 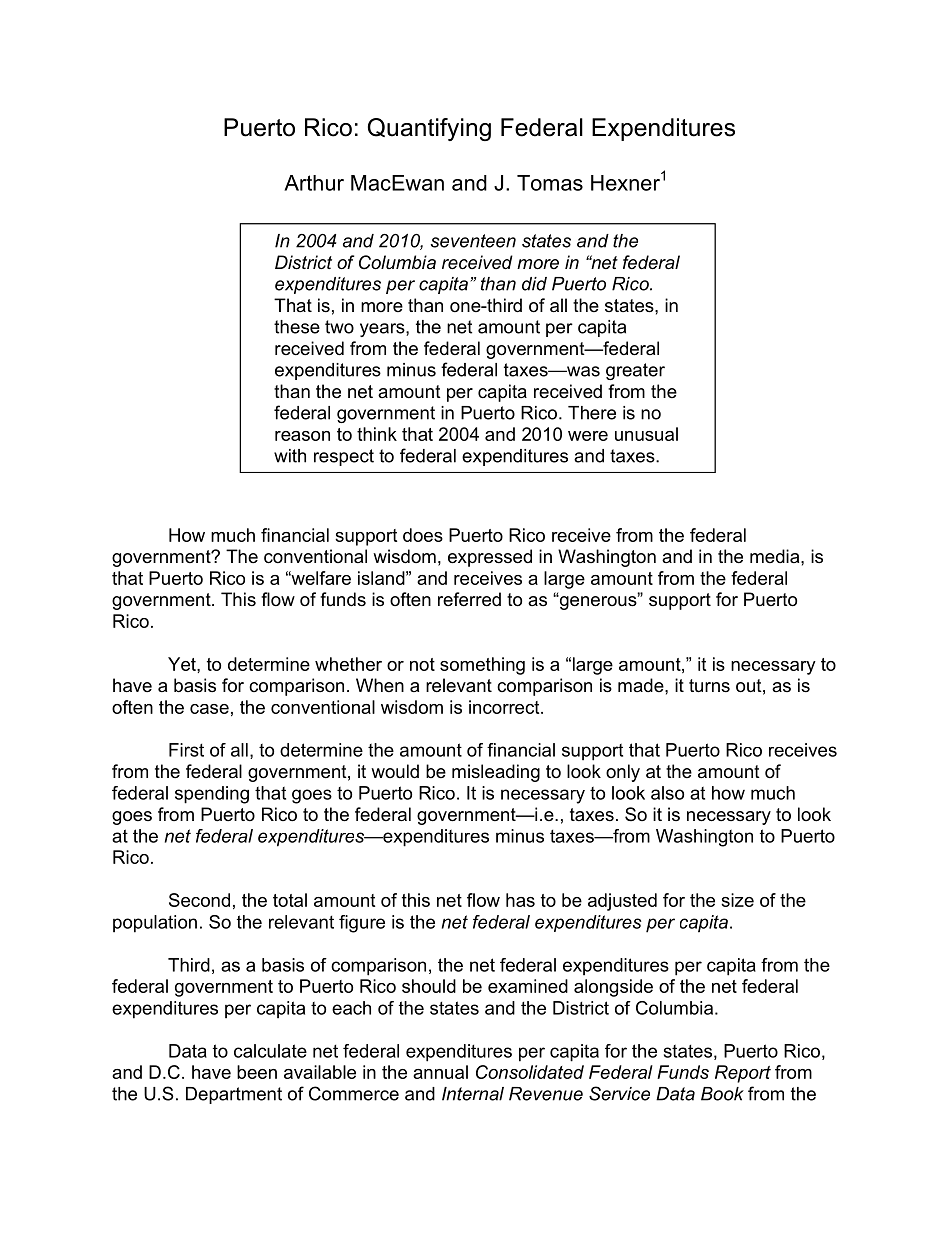 I want to click on also, so click(x=667, y=793).
